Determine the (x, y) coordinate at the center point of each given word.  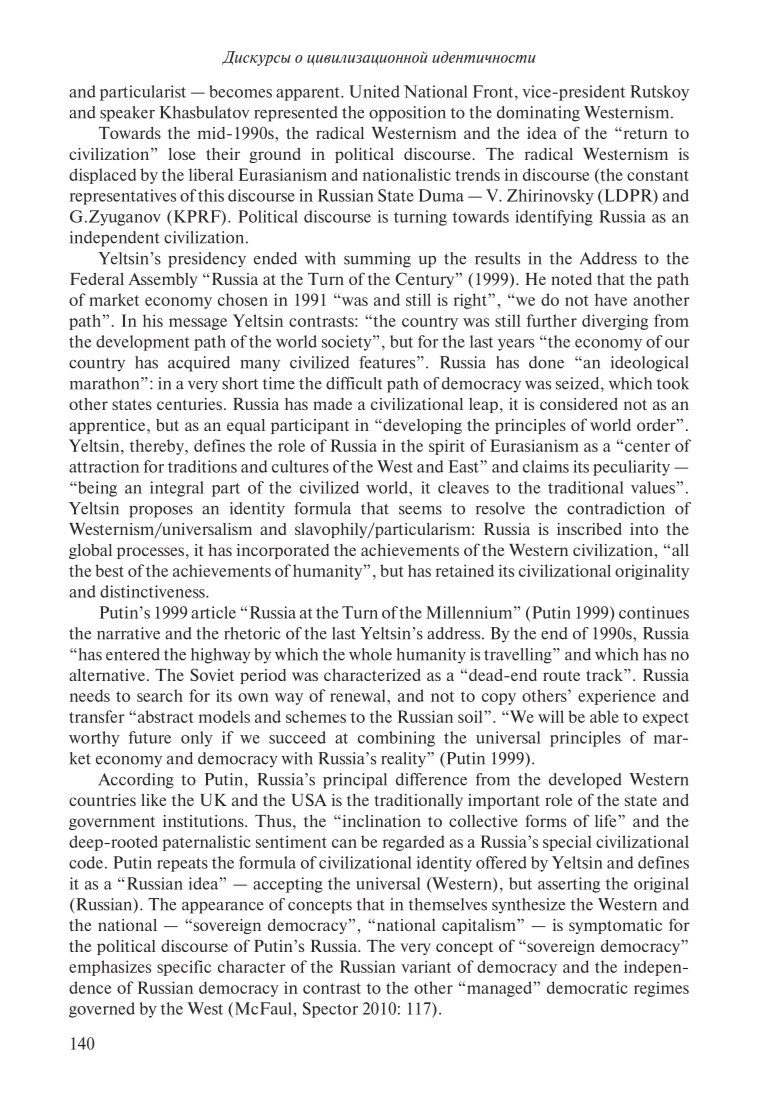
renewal (359, 695)
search (160, 695)
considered (579, 404)
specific (184, 968)
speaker (127, 114)
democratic (587, 987)
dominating (538, 114)
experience (617, 697)
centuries (191, 404)
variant (426, 966)
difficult (354, 383)
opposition (407, 114)
